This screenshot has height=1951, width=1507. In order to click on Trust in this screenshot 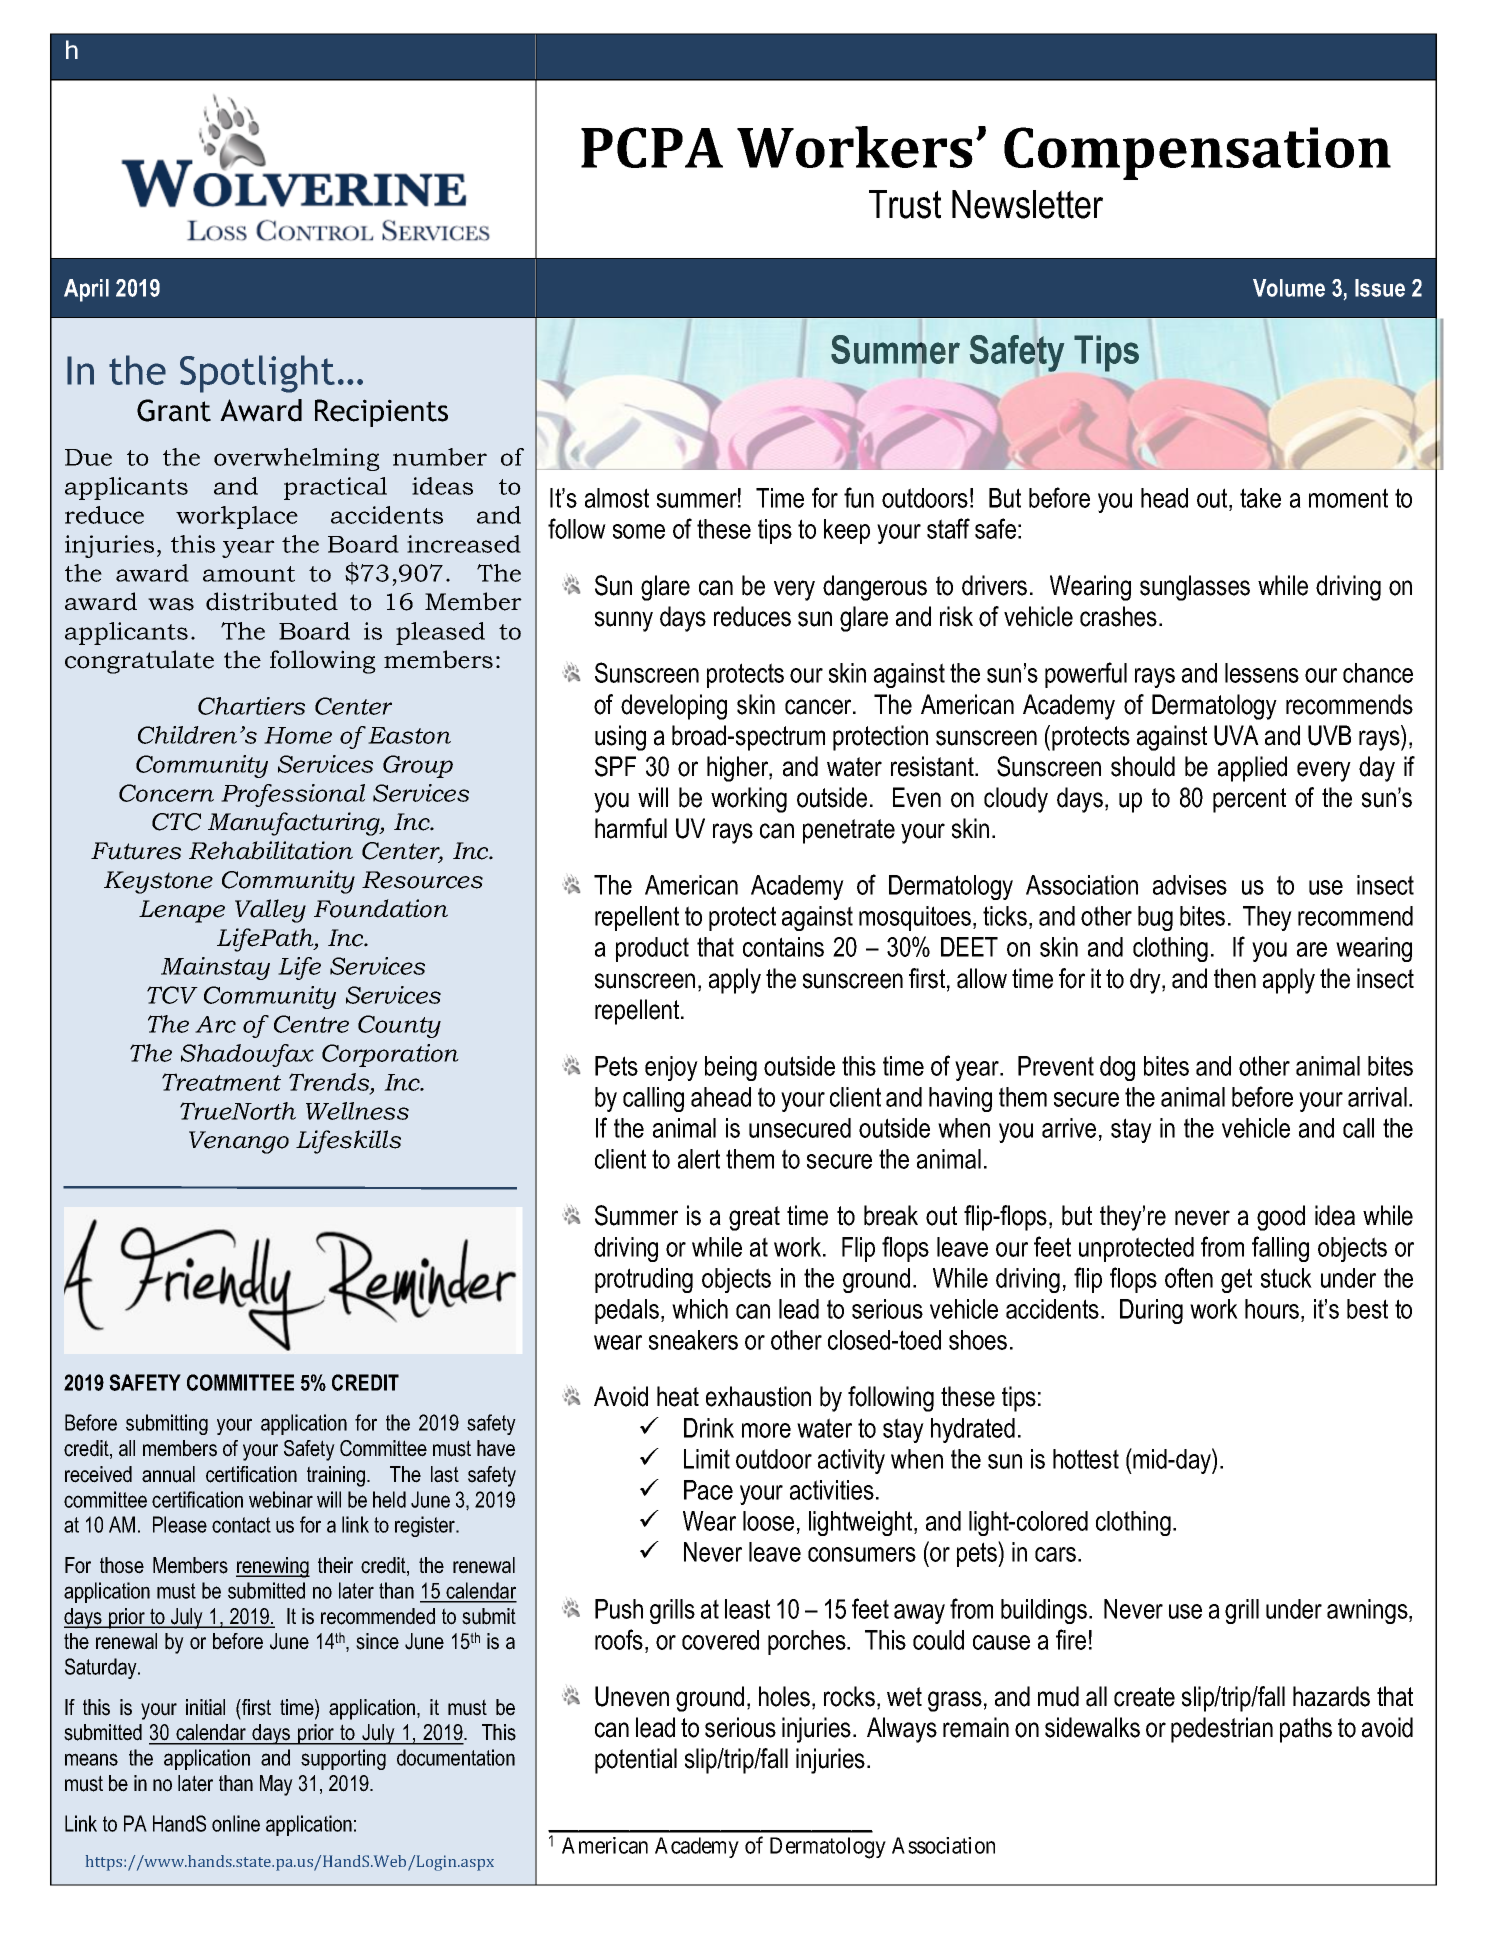, I will do `click(905, 204)`.
